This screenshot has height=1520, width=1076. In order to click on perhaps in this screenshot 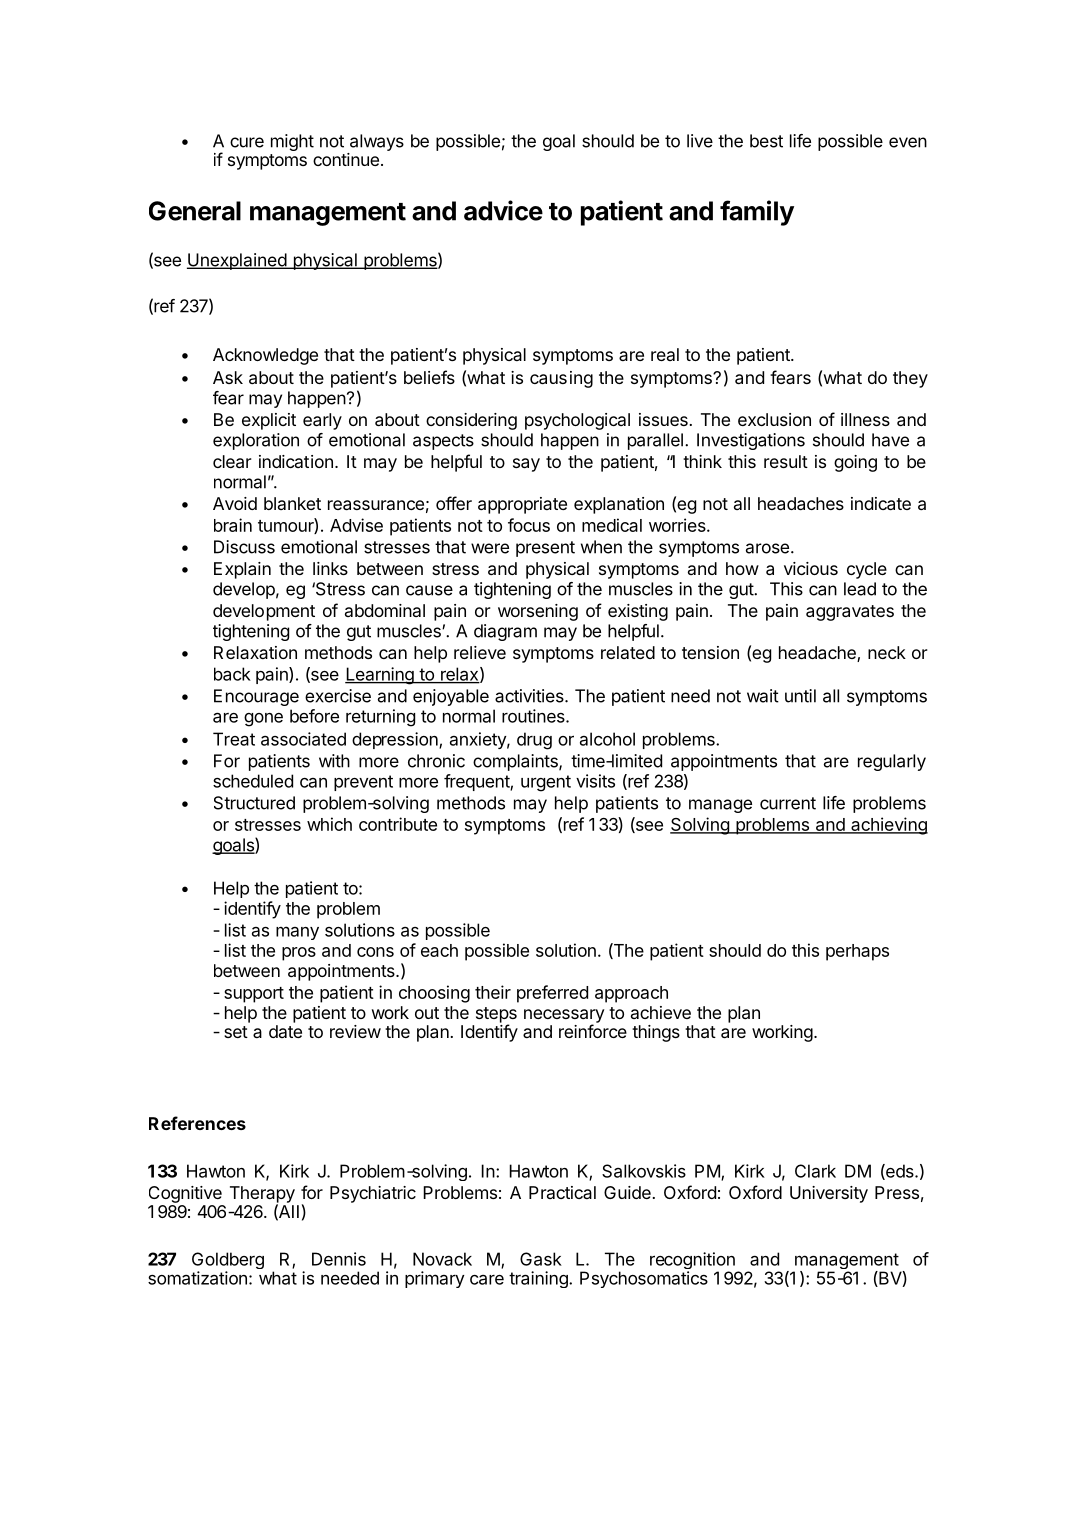, I will do `click(857, 952)`.
